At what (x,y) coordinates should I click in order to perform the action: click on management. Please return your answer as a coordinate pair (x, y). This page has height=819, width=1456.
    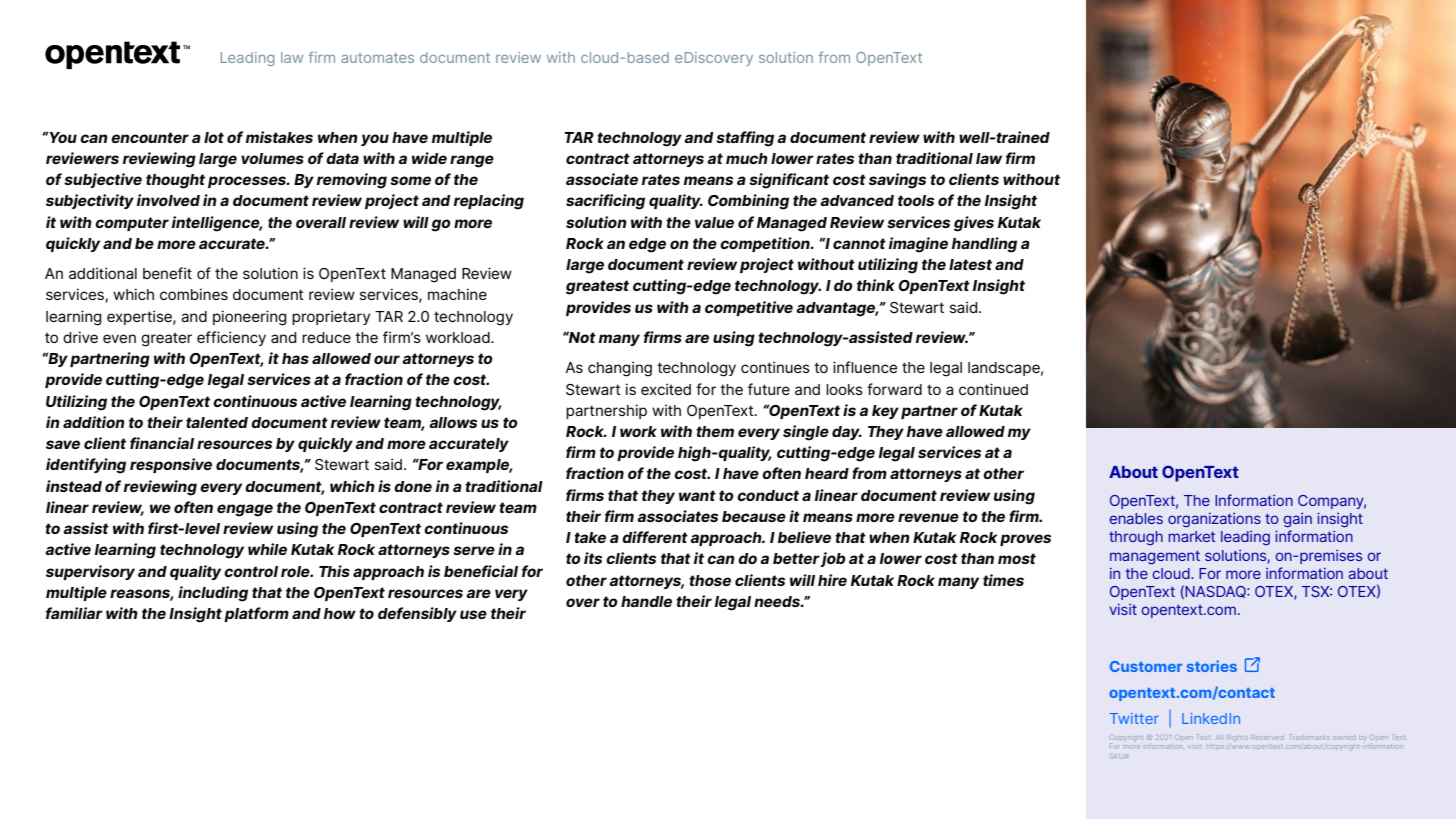
    Looking at the image, I should click on (1155, 557).
